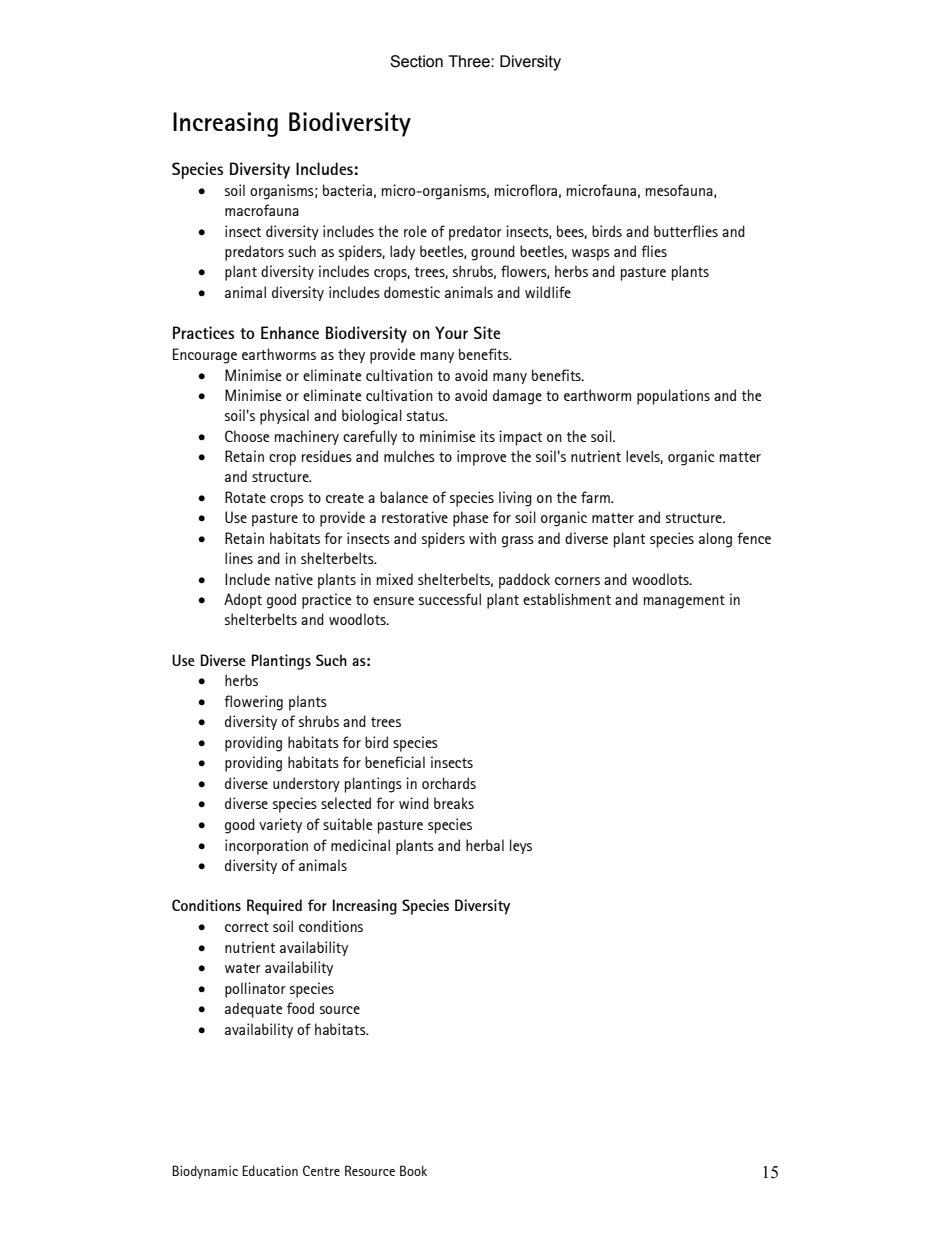 The image size is (952, 1233). I want to click on Book, so click(413, 1170).
